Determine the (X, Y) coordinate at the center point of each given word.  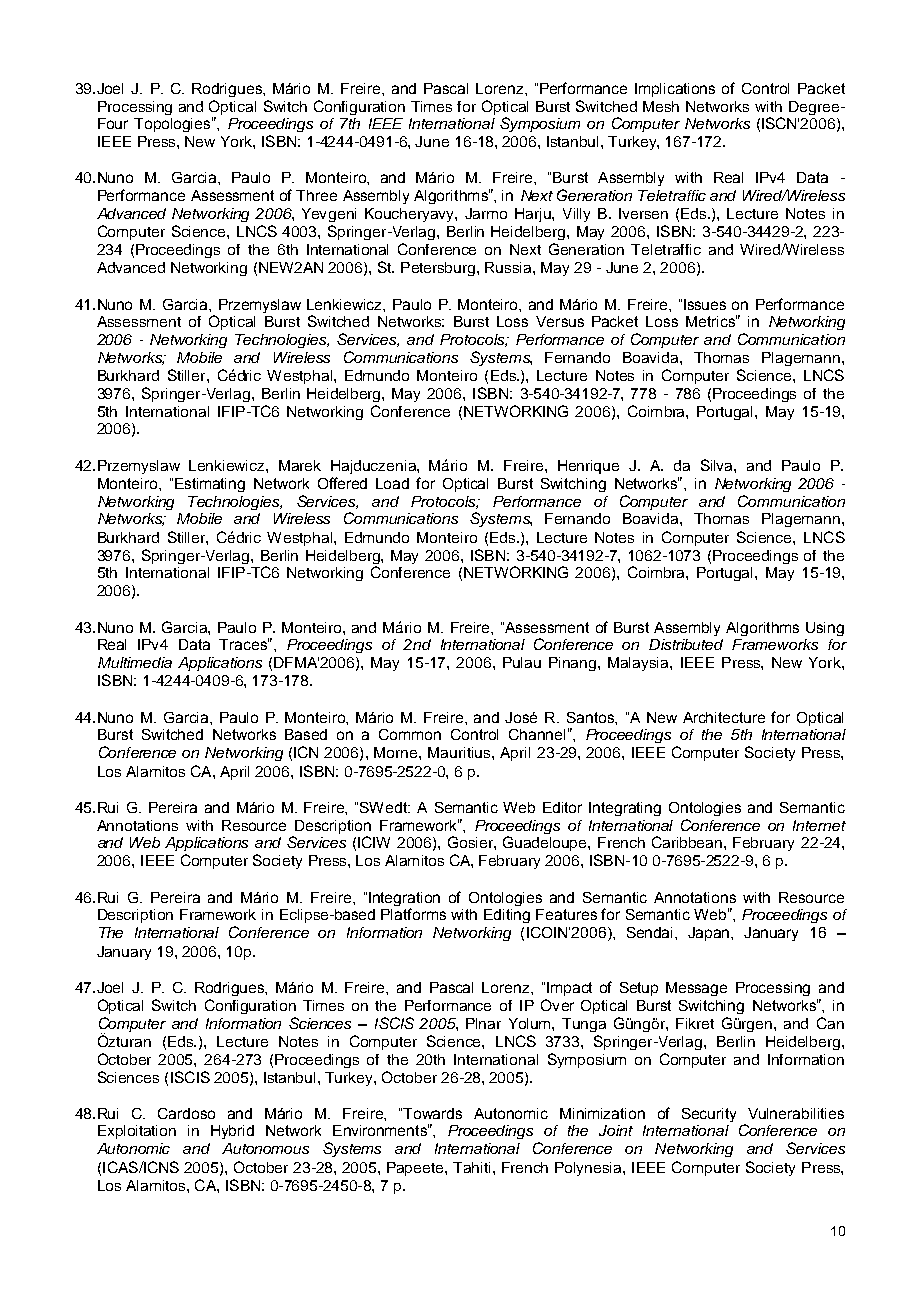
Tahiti (471, 1167)
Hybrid (232, 1132)
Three (316, 195)
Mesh (661, 106)
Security (709, 1115)
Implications (675, 90)
